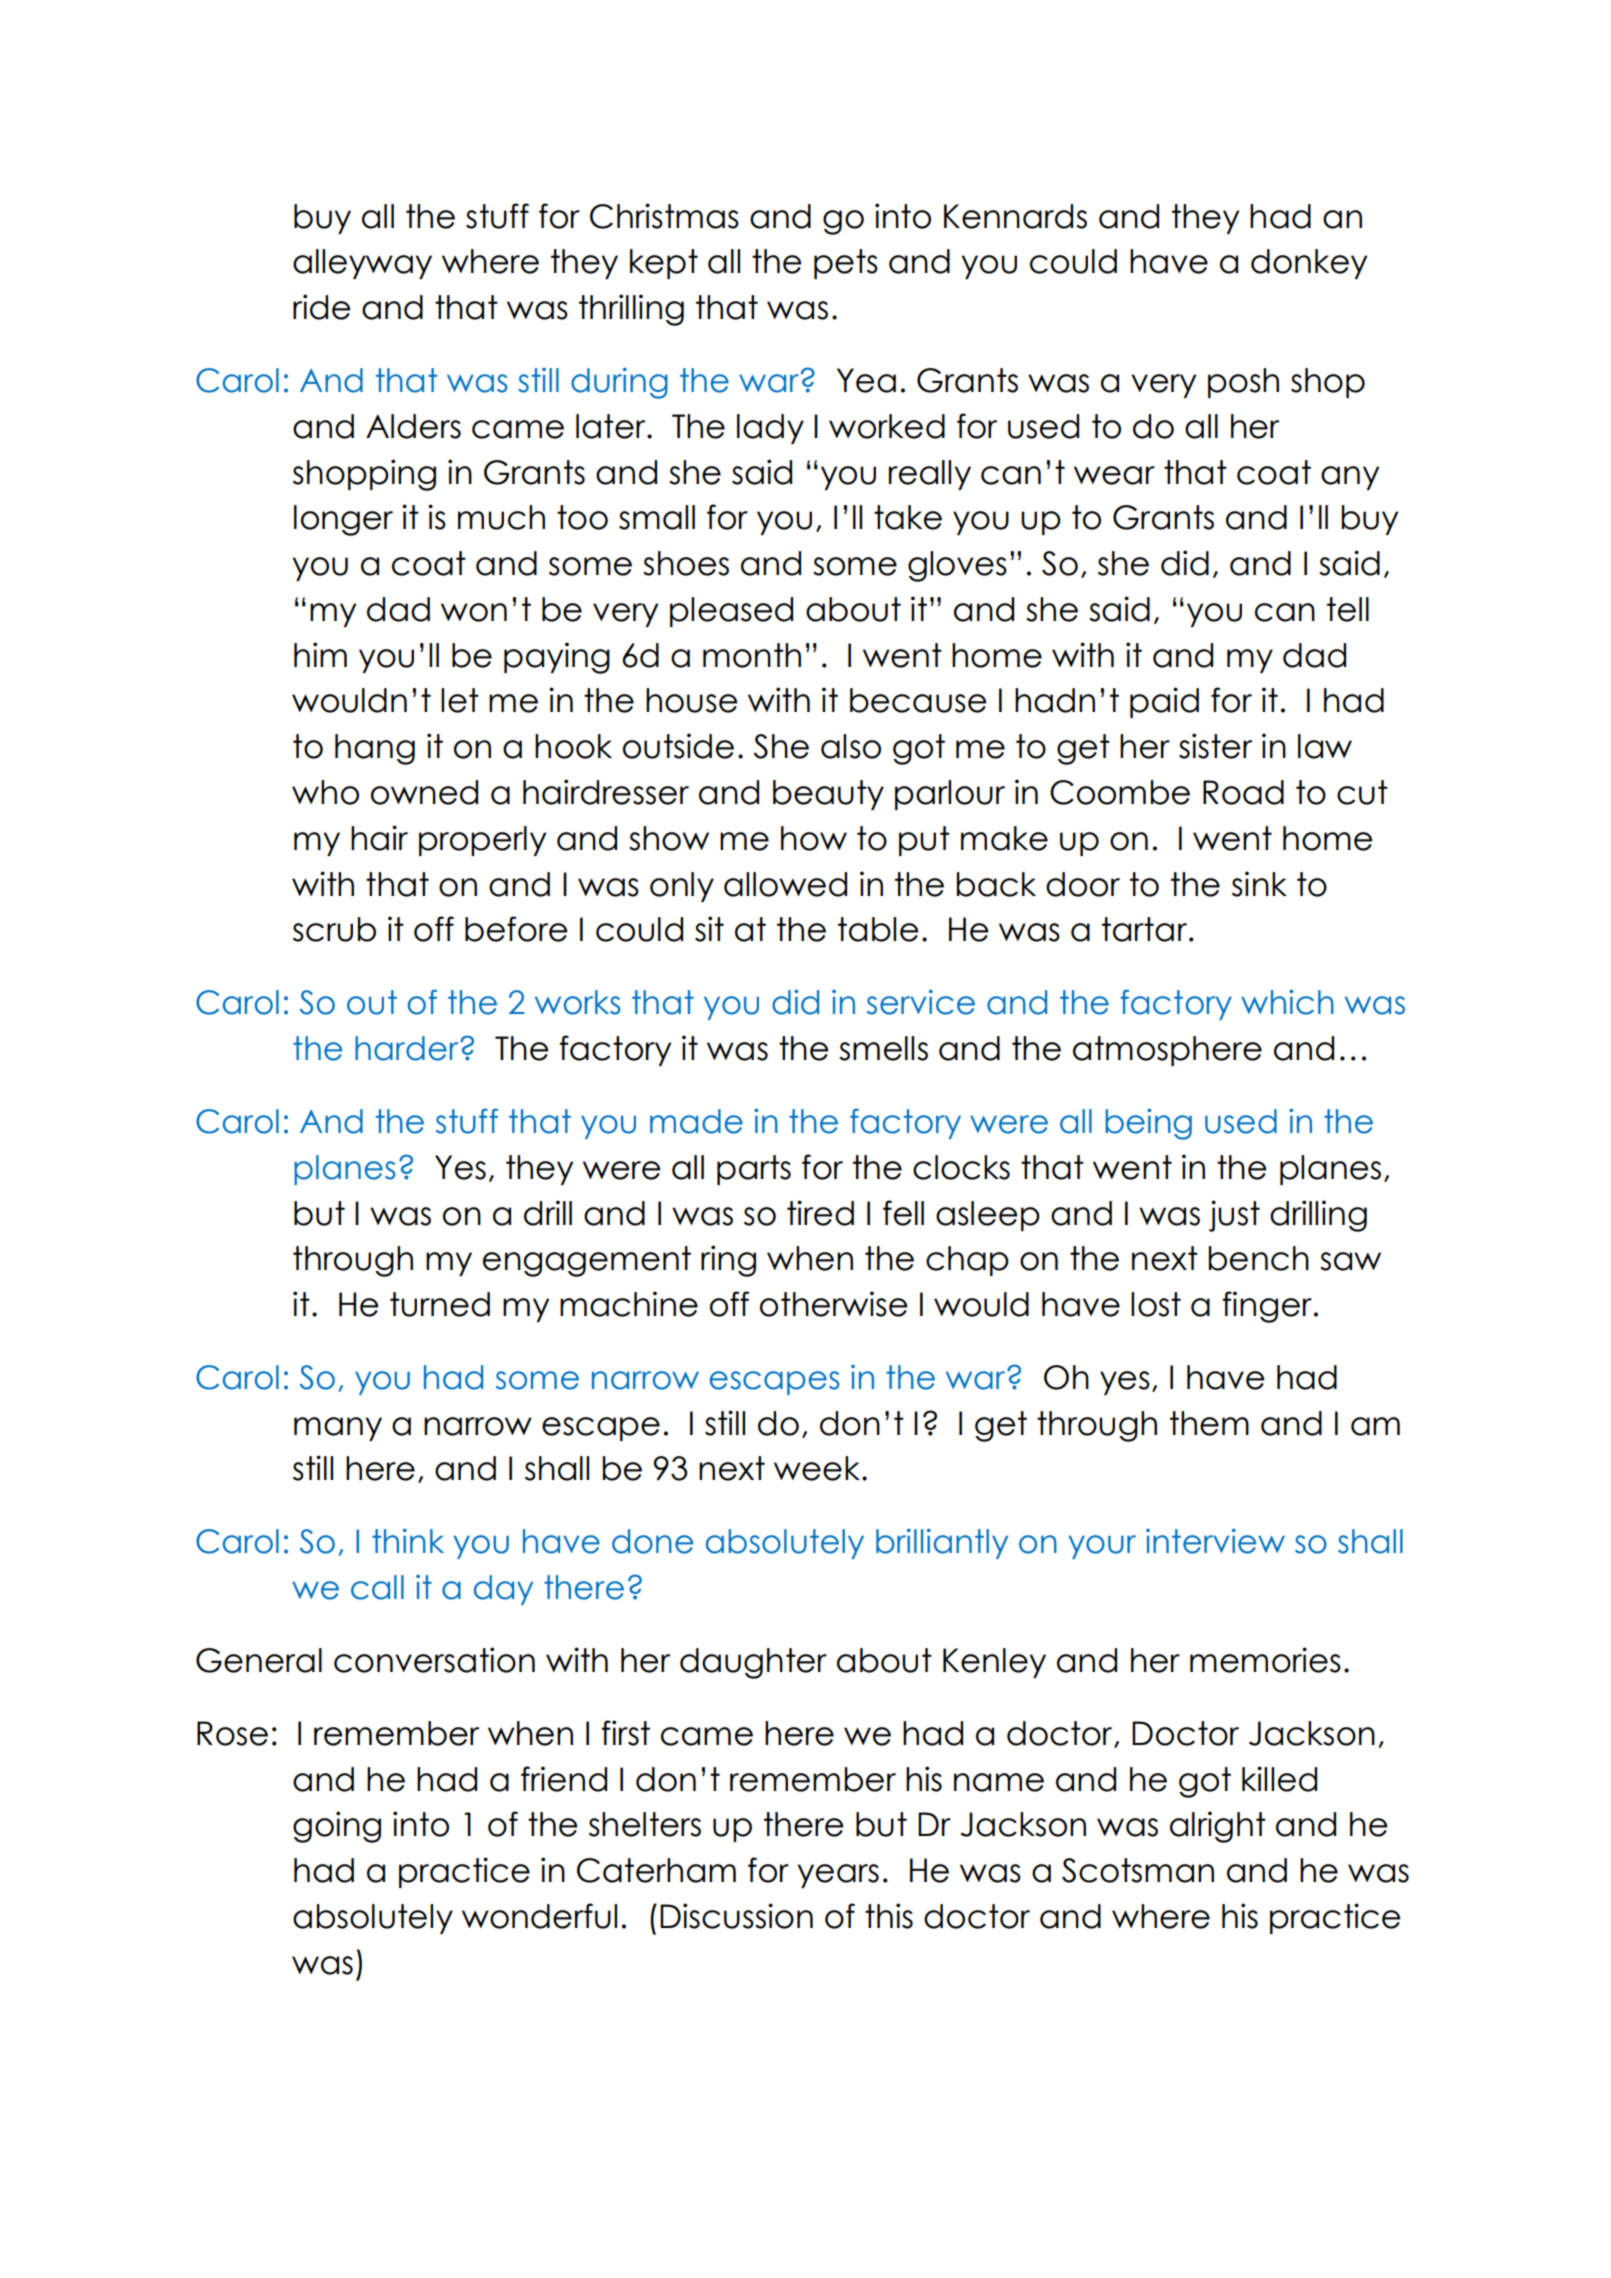 This screenshot has width=1611, height=2278. What do you see at coordinates (1287, 1002) in the screenshot?
I see `which` at bounding box center [1287, 1002].
